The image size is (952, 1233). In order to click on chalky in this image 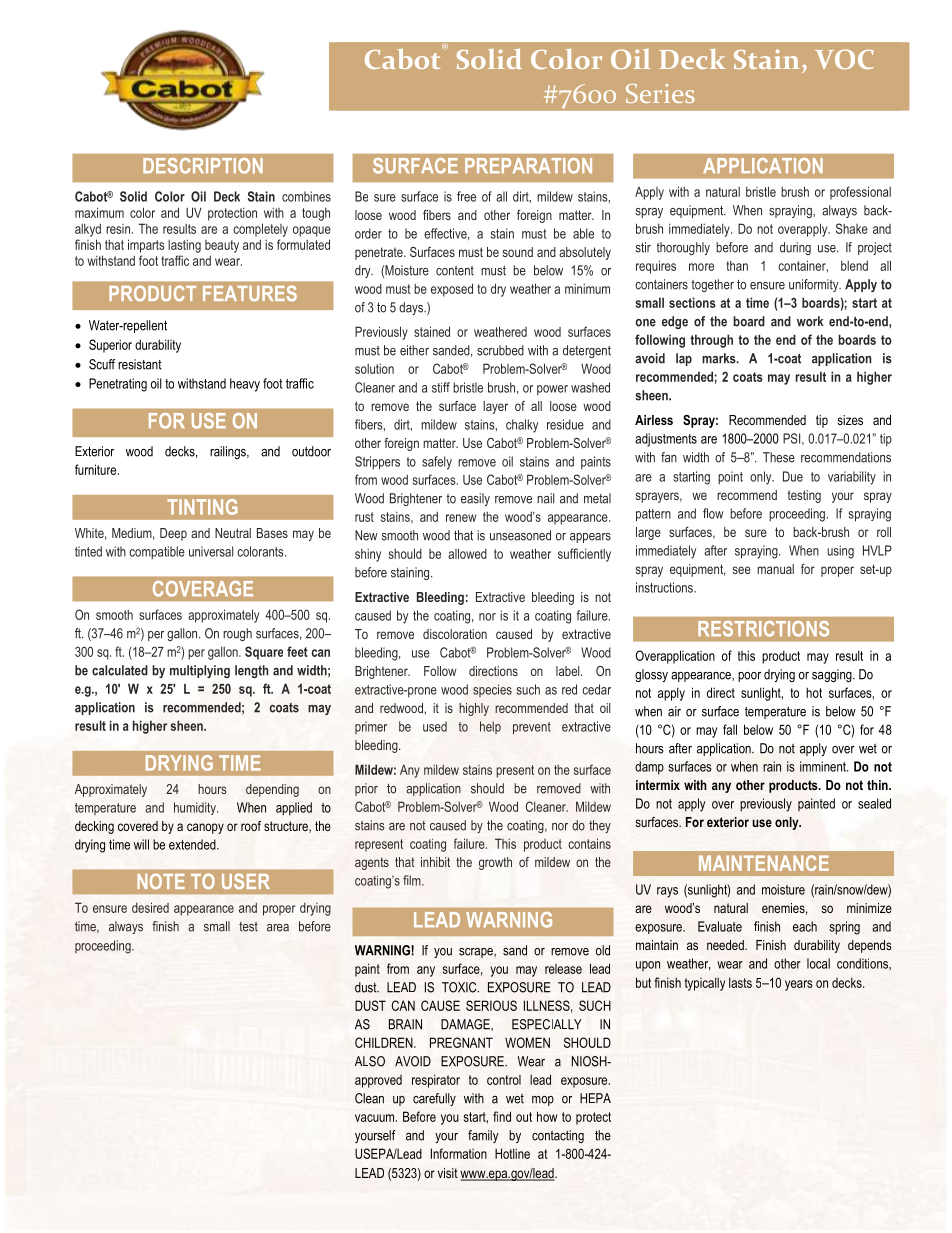, I will do `click(522, 426)`.
